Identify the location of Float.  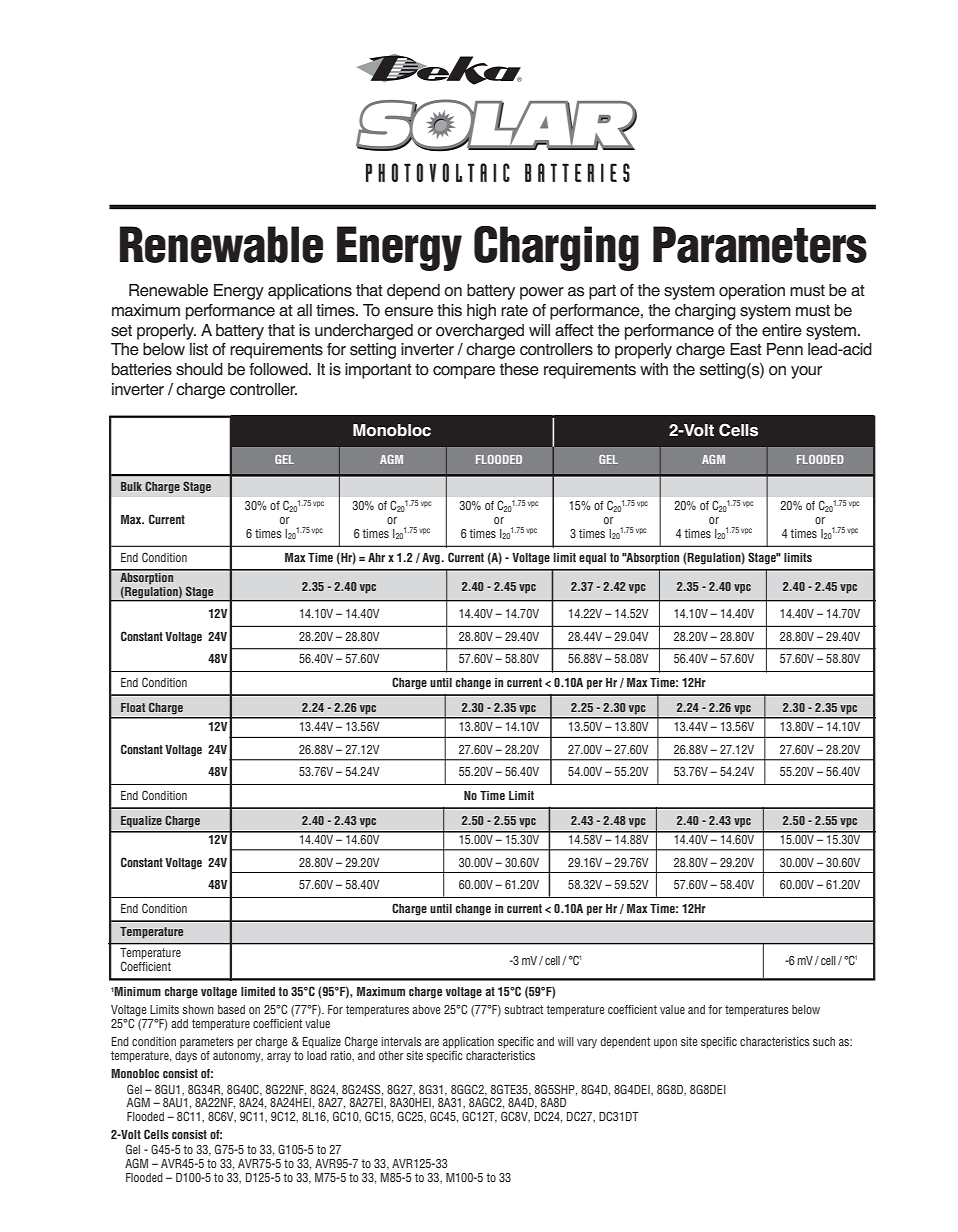
(133, 707).
